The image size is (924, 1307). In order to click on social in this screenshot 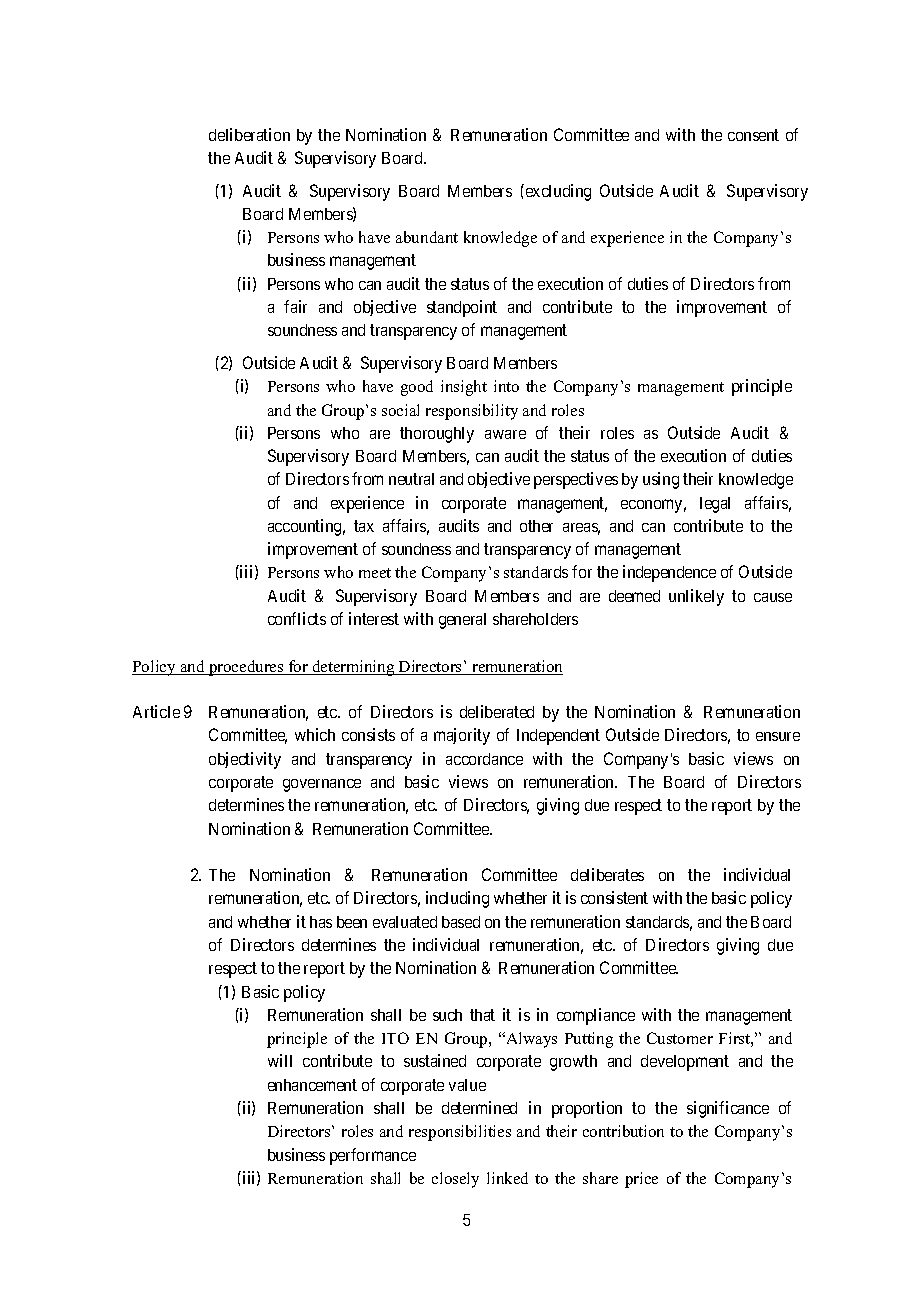, I will do `click(400, 410)`.
